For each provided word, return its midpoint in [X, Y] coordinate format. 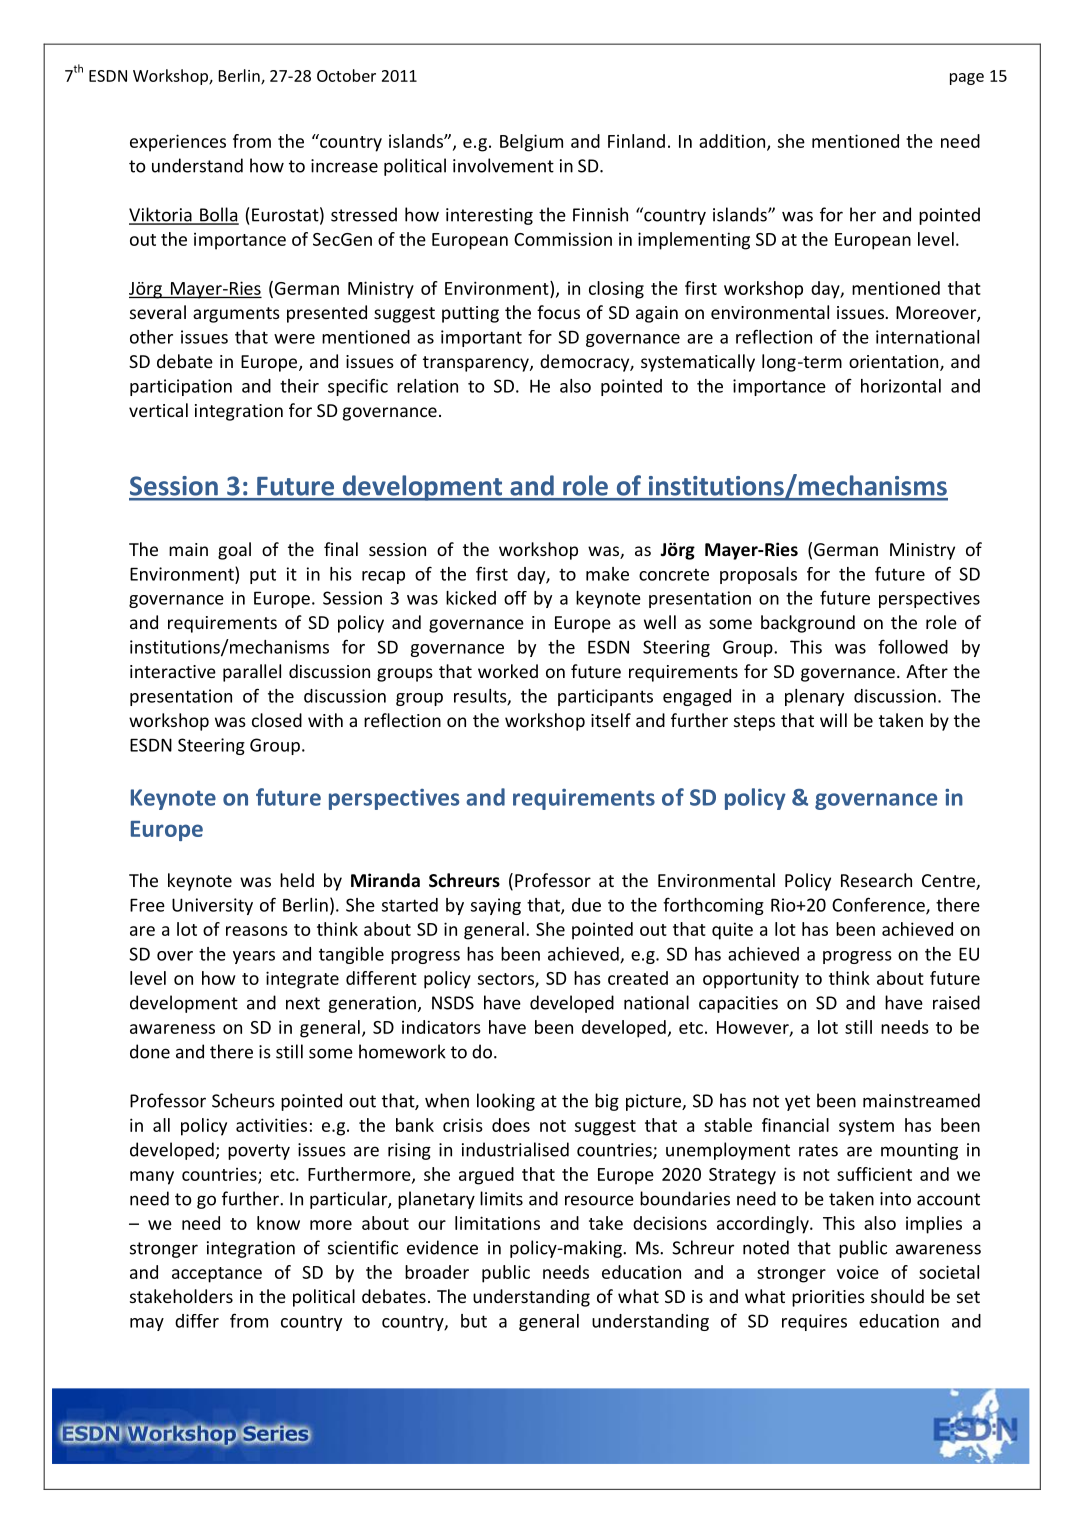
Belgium [531, 143]
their [299, 386]
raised [956, 1002]
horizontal [901, 386]
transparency [477, 364]
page [967, 79]
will [833, 720]
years [254, 957]
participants [605, 697]
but [474, 1321]
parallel [252, 673]
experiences [178, 143]
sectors [507, 980]
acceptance [217, 1275]
